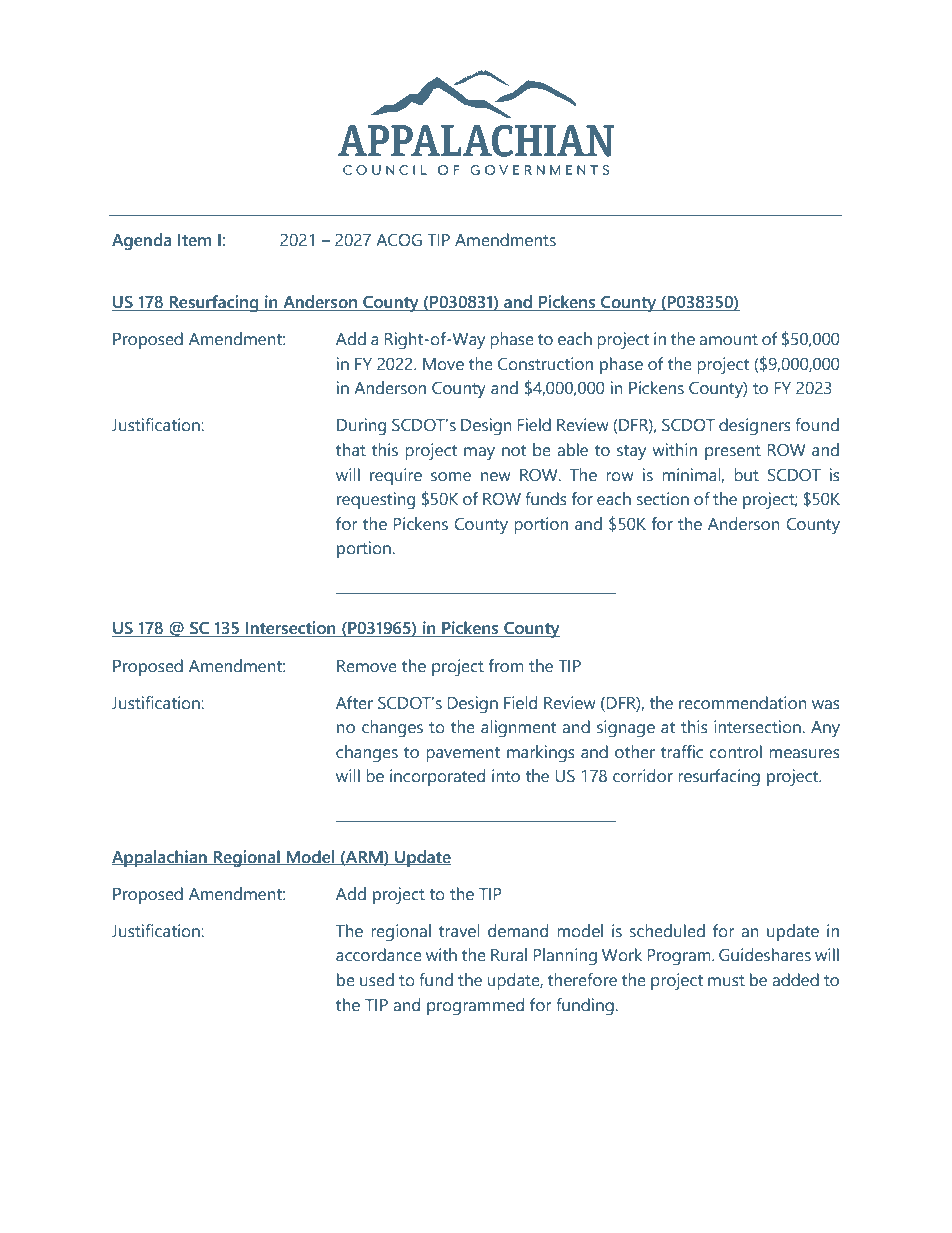 This screenshot has height=1233, width=952. What do you see at coordinates (728, 340) in the screenshot?
I see `amount` at bounding box center [728, 340].
